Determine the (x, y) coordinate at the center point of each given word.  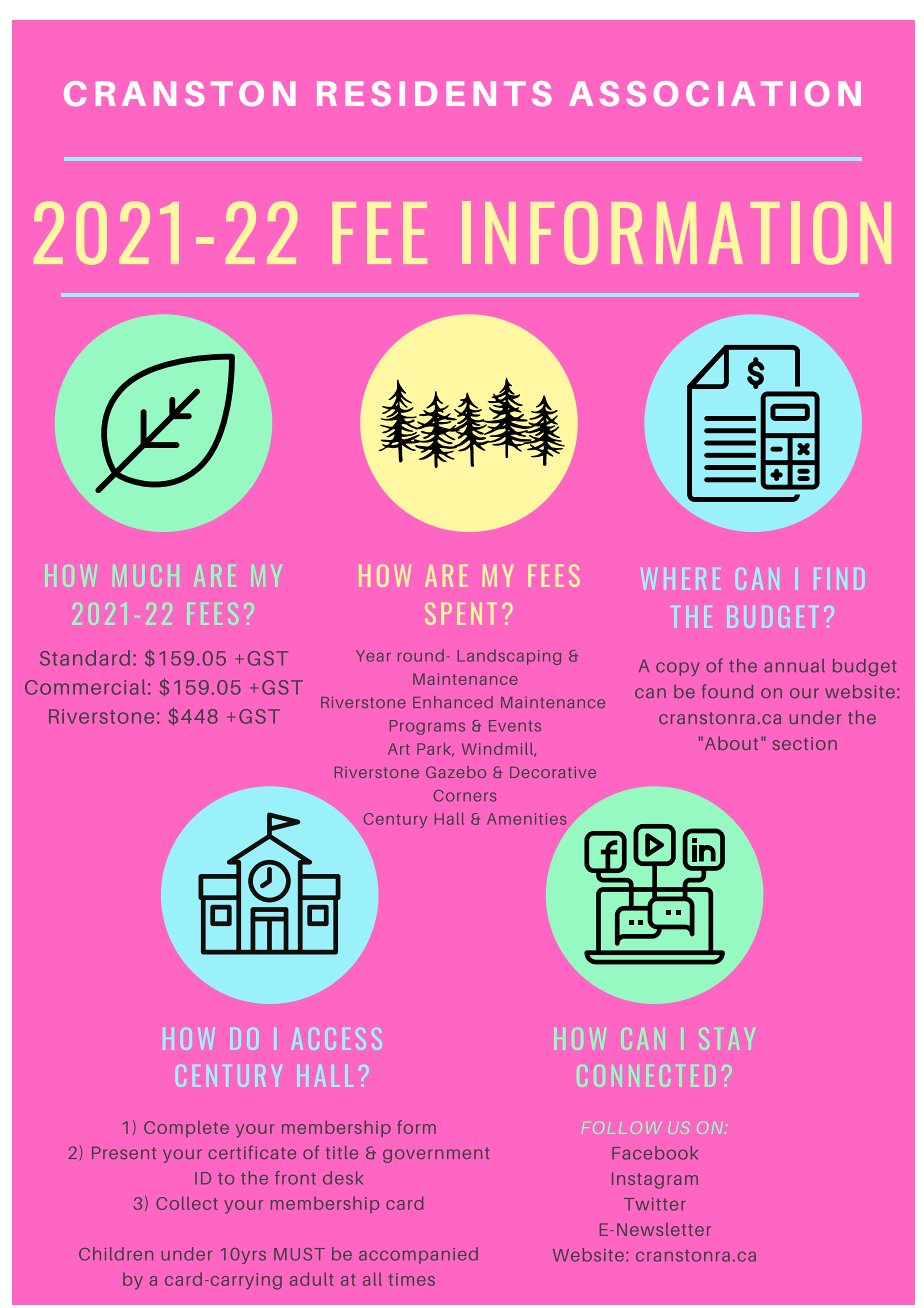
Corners (465, 796)
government (436, 1155)
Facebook (655, 1153)
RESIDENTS (434, 93)
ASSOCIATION (715, 93)
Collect (187, 1203)
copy (678, 669)
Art (399, 749)
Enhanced (453, 702)
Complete (186, 1128)
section (804, 743)
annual (794, 666)
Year (373, 656)
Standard (85, 658)
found (727, 691)
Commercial (85, 687)
